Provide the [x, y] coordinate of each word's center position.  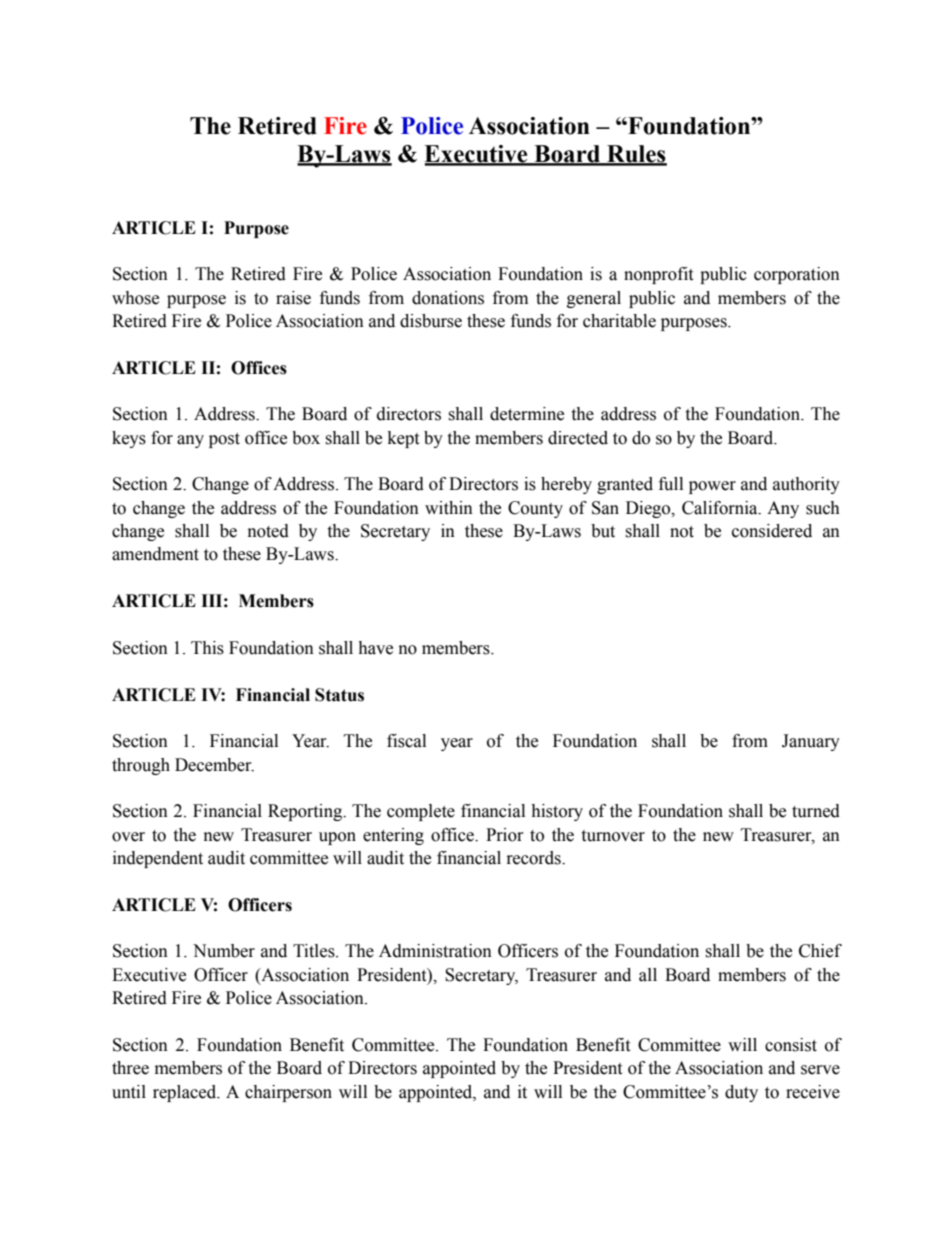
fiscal [406, 741]
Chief [820, 951]
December [214, 765]
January [811, 742]
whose [135, 298]
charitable [619, 321]
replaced [186, 1093]
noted [268, 531]
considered [772, 531]
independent [158, 859]
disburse [431, 321]
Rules [636, 155]
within [449, 508]
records [535, 858]
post [224, 440]
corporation [797, 275]
